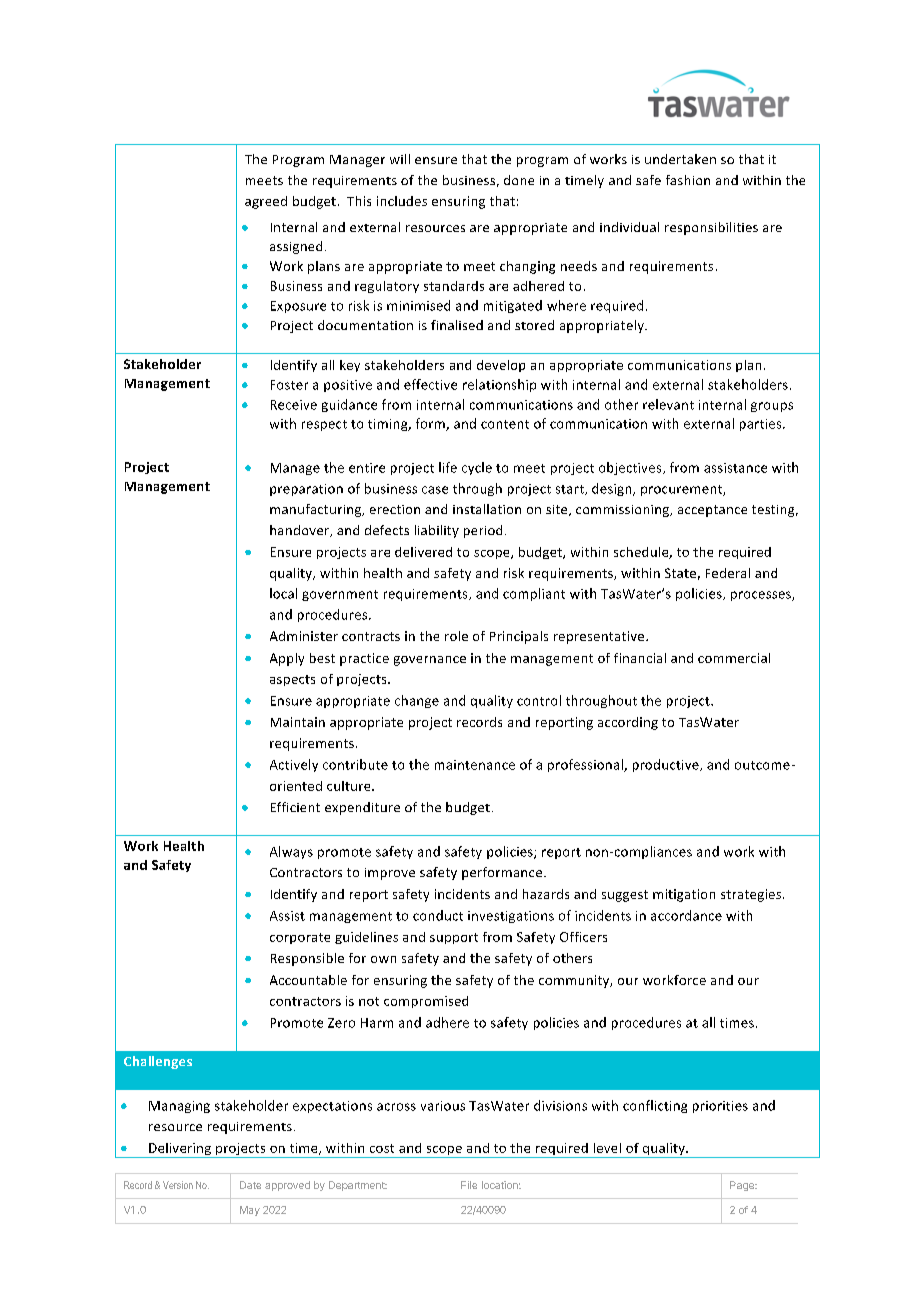 This screenshot has height=1308, width=924. Describe the element at coordinates (308, 980) in the screenshot. I see `Accountable` at that location.
